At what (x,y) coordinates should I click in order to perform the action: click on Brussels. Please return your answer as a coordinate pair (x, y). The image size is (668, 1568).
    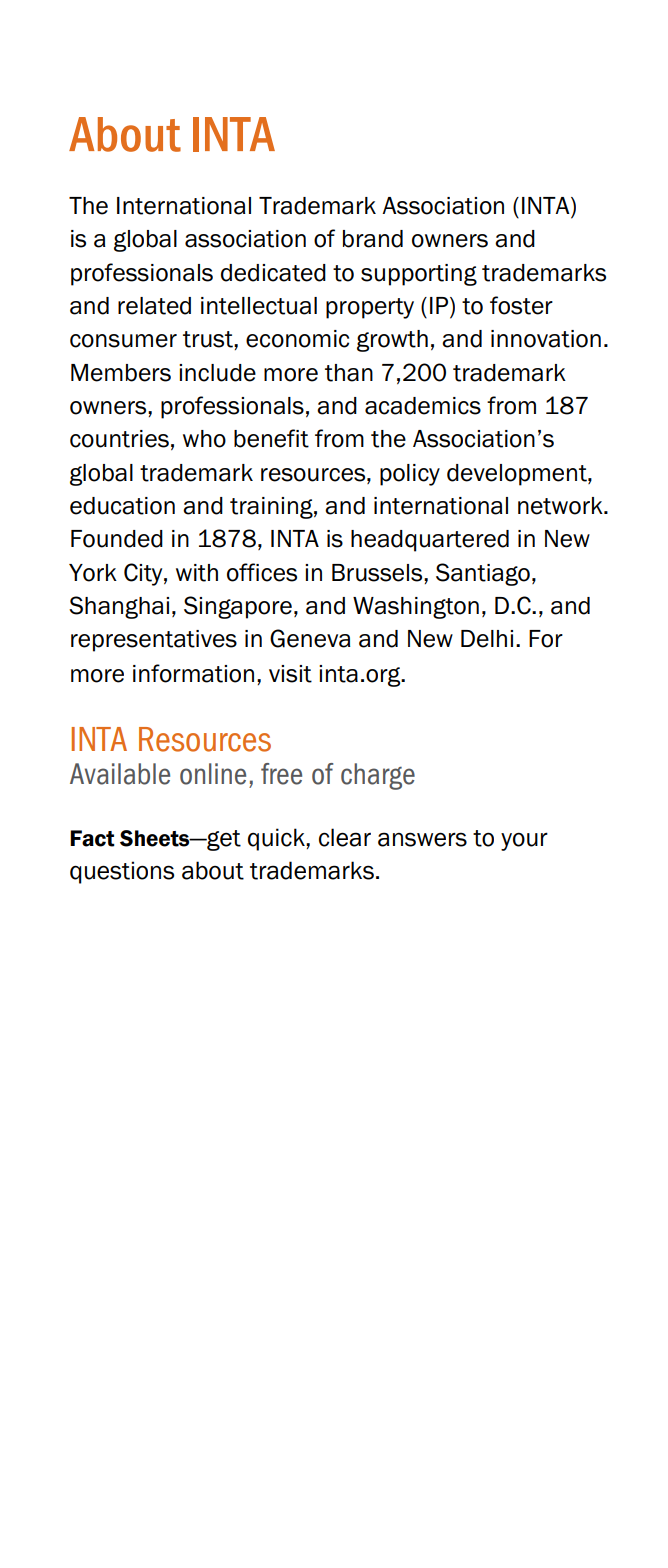
    Looking at the image, I should click on (378, 573).
